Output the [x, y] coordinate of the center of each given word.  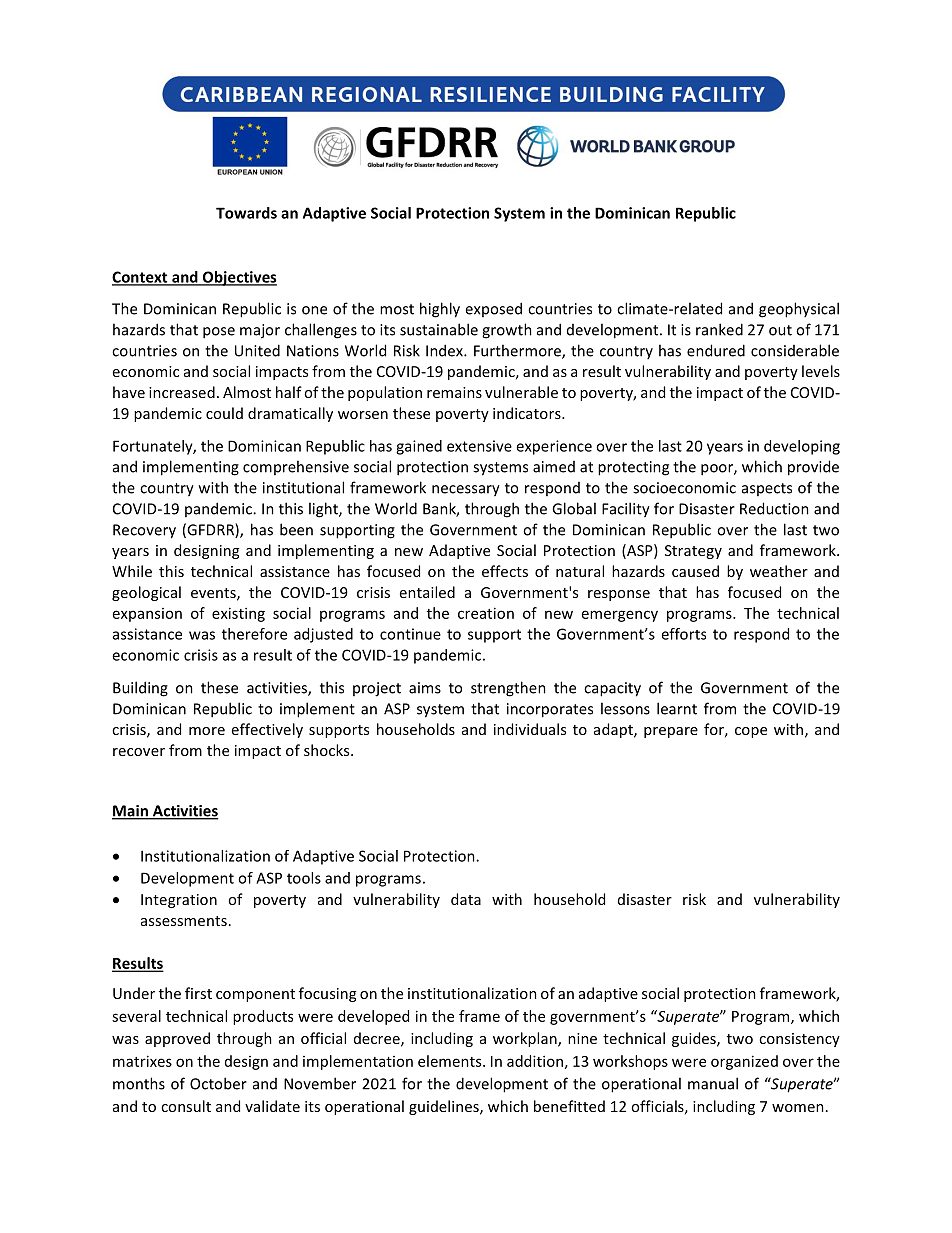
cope [751, 732]
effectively [267, 730]
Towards [246, 213]
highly [440, 310]
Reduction [774, 508]
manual [713, 1083]
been [296, 529]
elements [451, 1061]
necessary [466, 491]
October [218, 1083]
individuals [530, 729]
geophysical [799, 310]
